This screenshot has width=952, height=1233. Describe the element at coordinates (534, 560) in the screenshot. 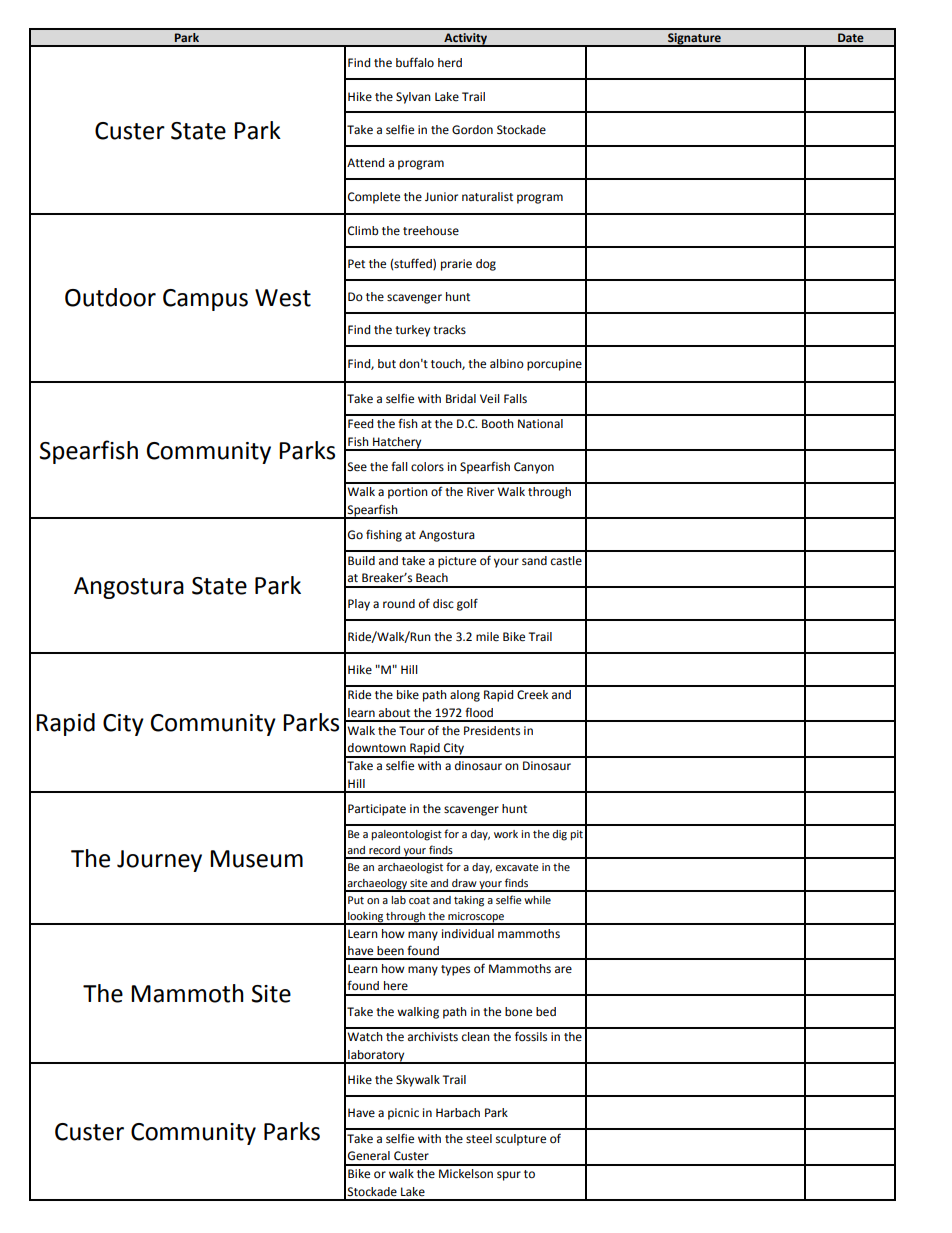

I see `sand` at that location.
